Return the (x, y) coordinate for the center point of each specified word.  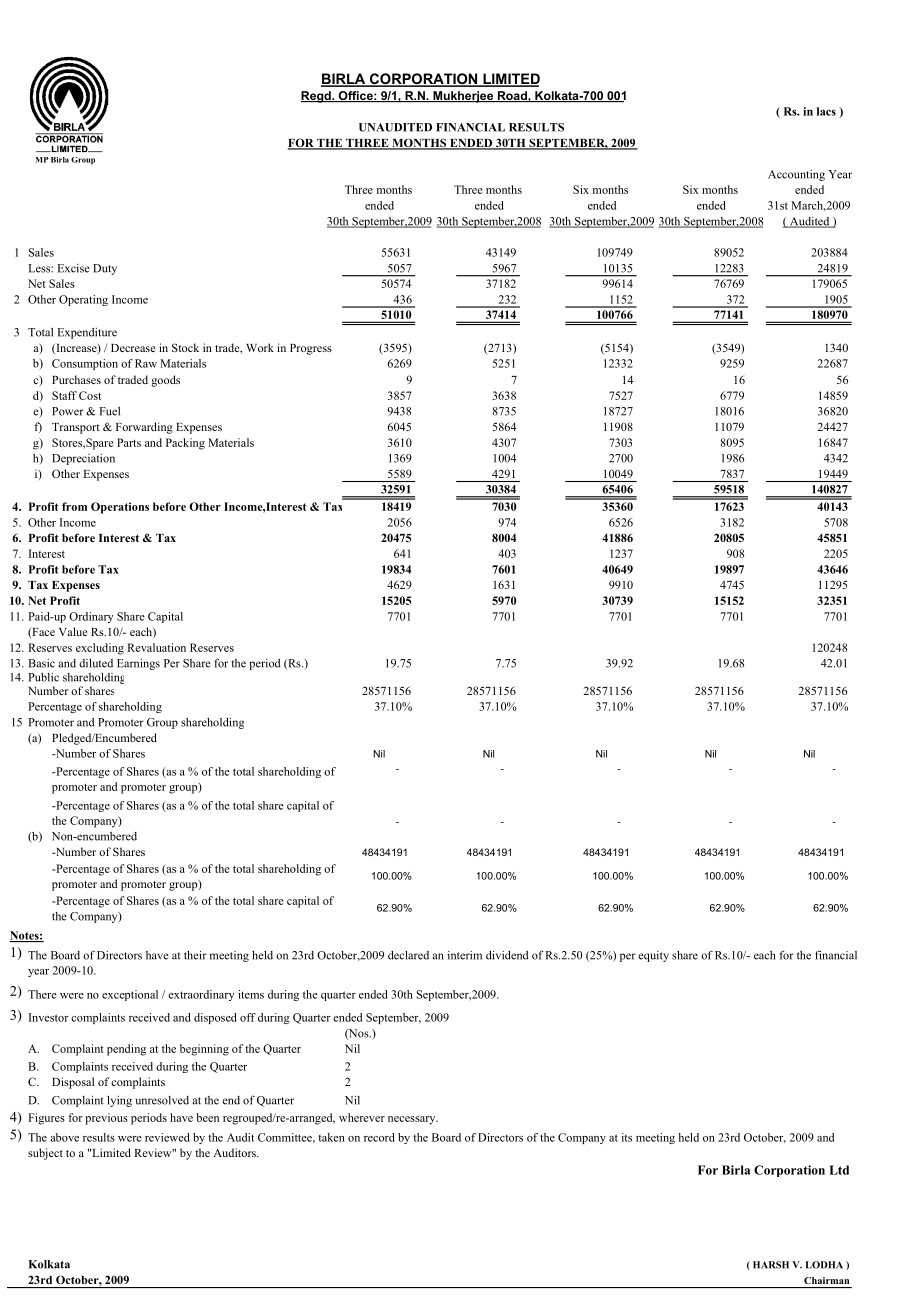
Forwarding (144, 428)
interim (465, 955)
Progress (311, 349)
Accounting (796, 175)
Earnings (138, 664)
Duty (105, 269)
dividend (507, 955)
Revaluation (156, 647)
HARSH (771, 1265)
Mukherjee (463, 97)
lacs (826, 111)
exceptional (130, 995)
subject (45, 1154)
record (379, 1137)
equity (653, 956)
